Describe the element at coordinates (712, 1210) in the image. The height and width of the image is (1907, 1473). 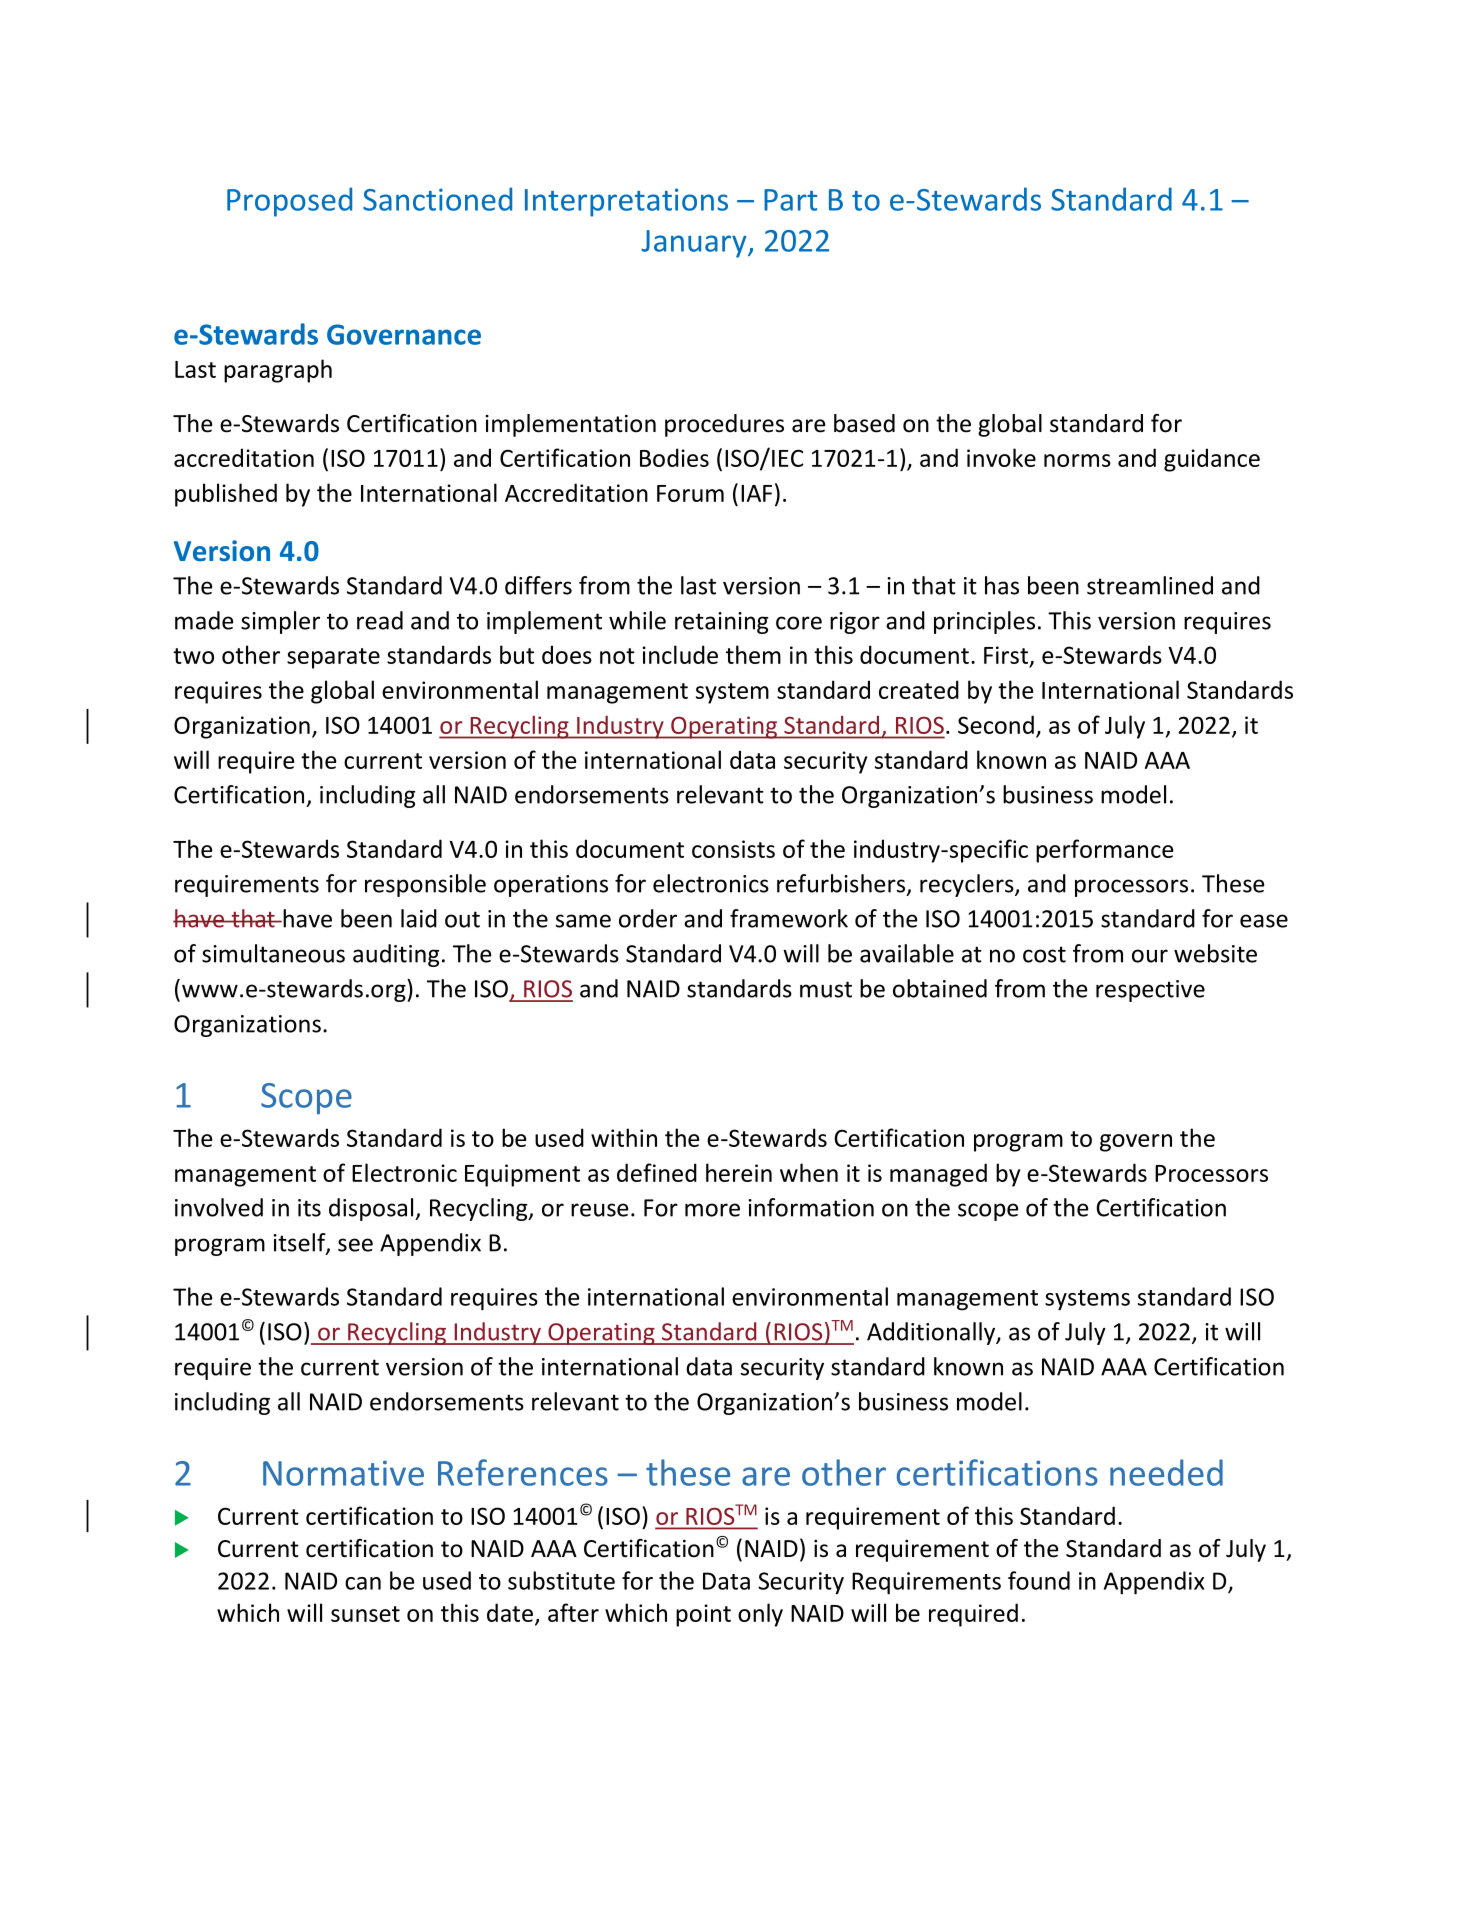
I see `more` at that location.
